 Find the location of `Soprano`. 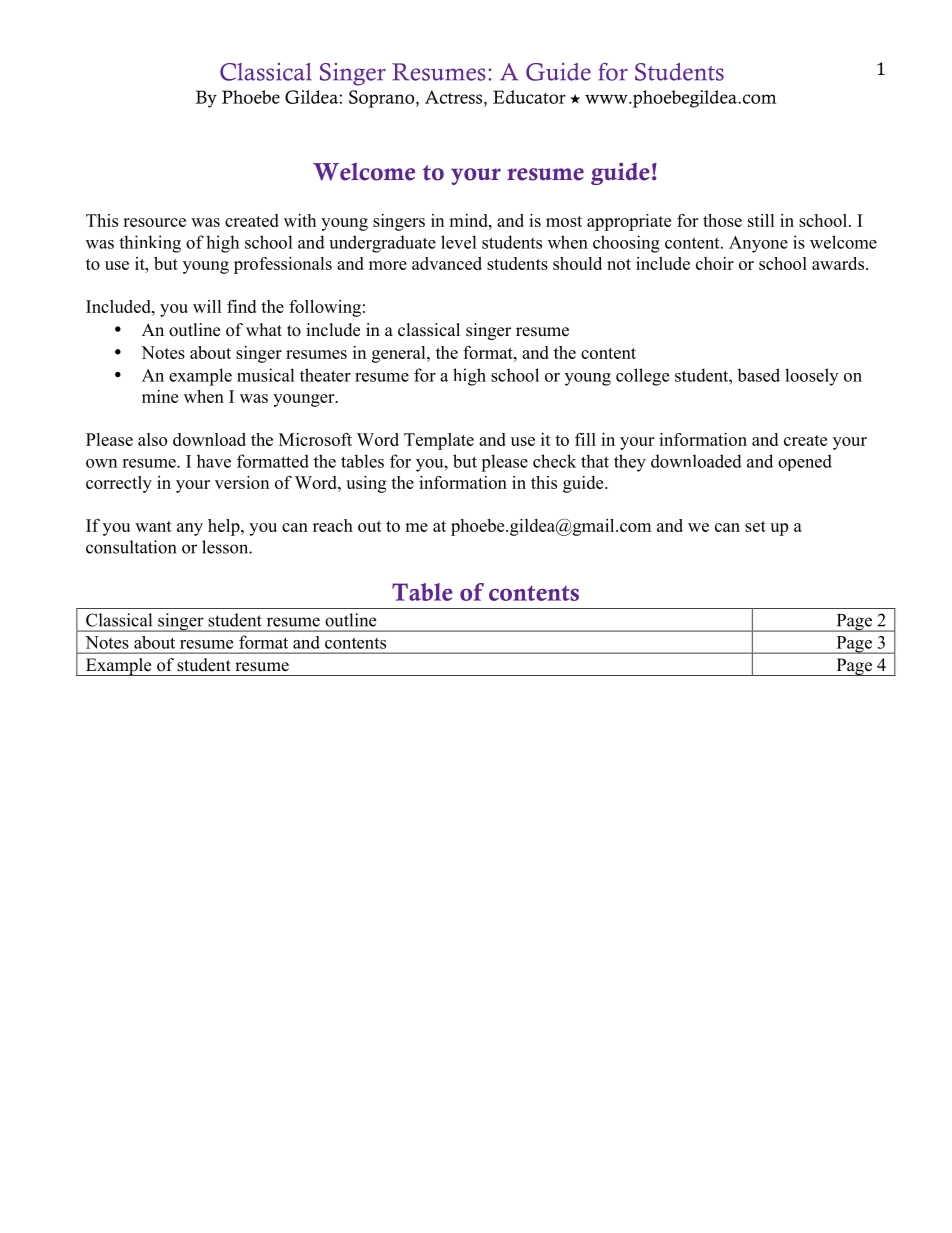

Soprano is located at coordinates (383, 99).
